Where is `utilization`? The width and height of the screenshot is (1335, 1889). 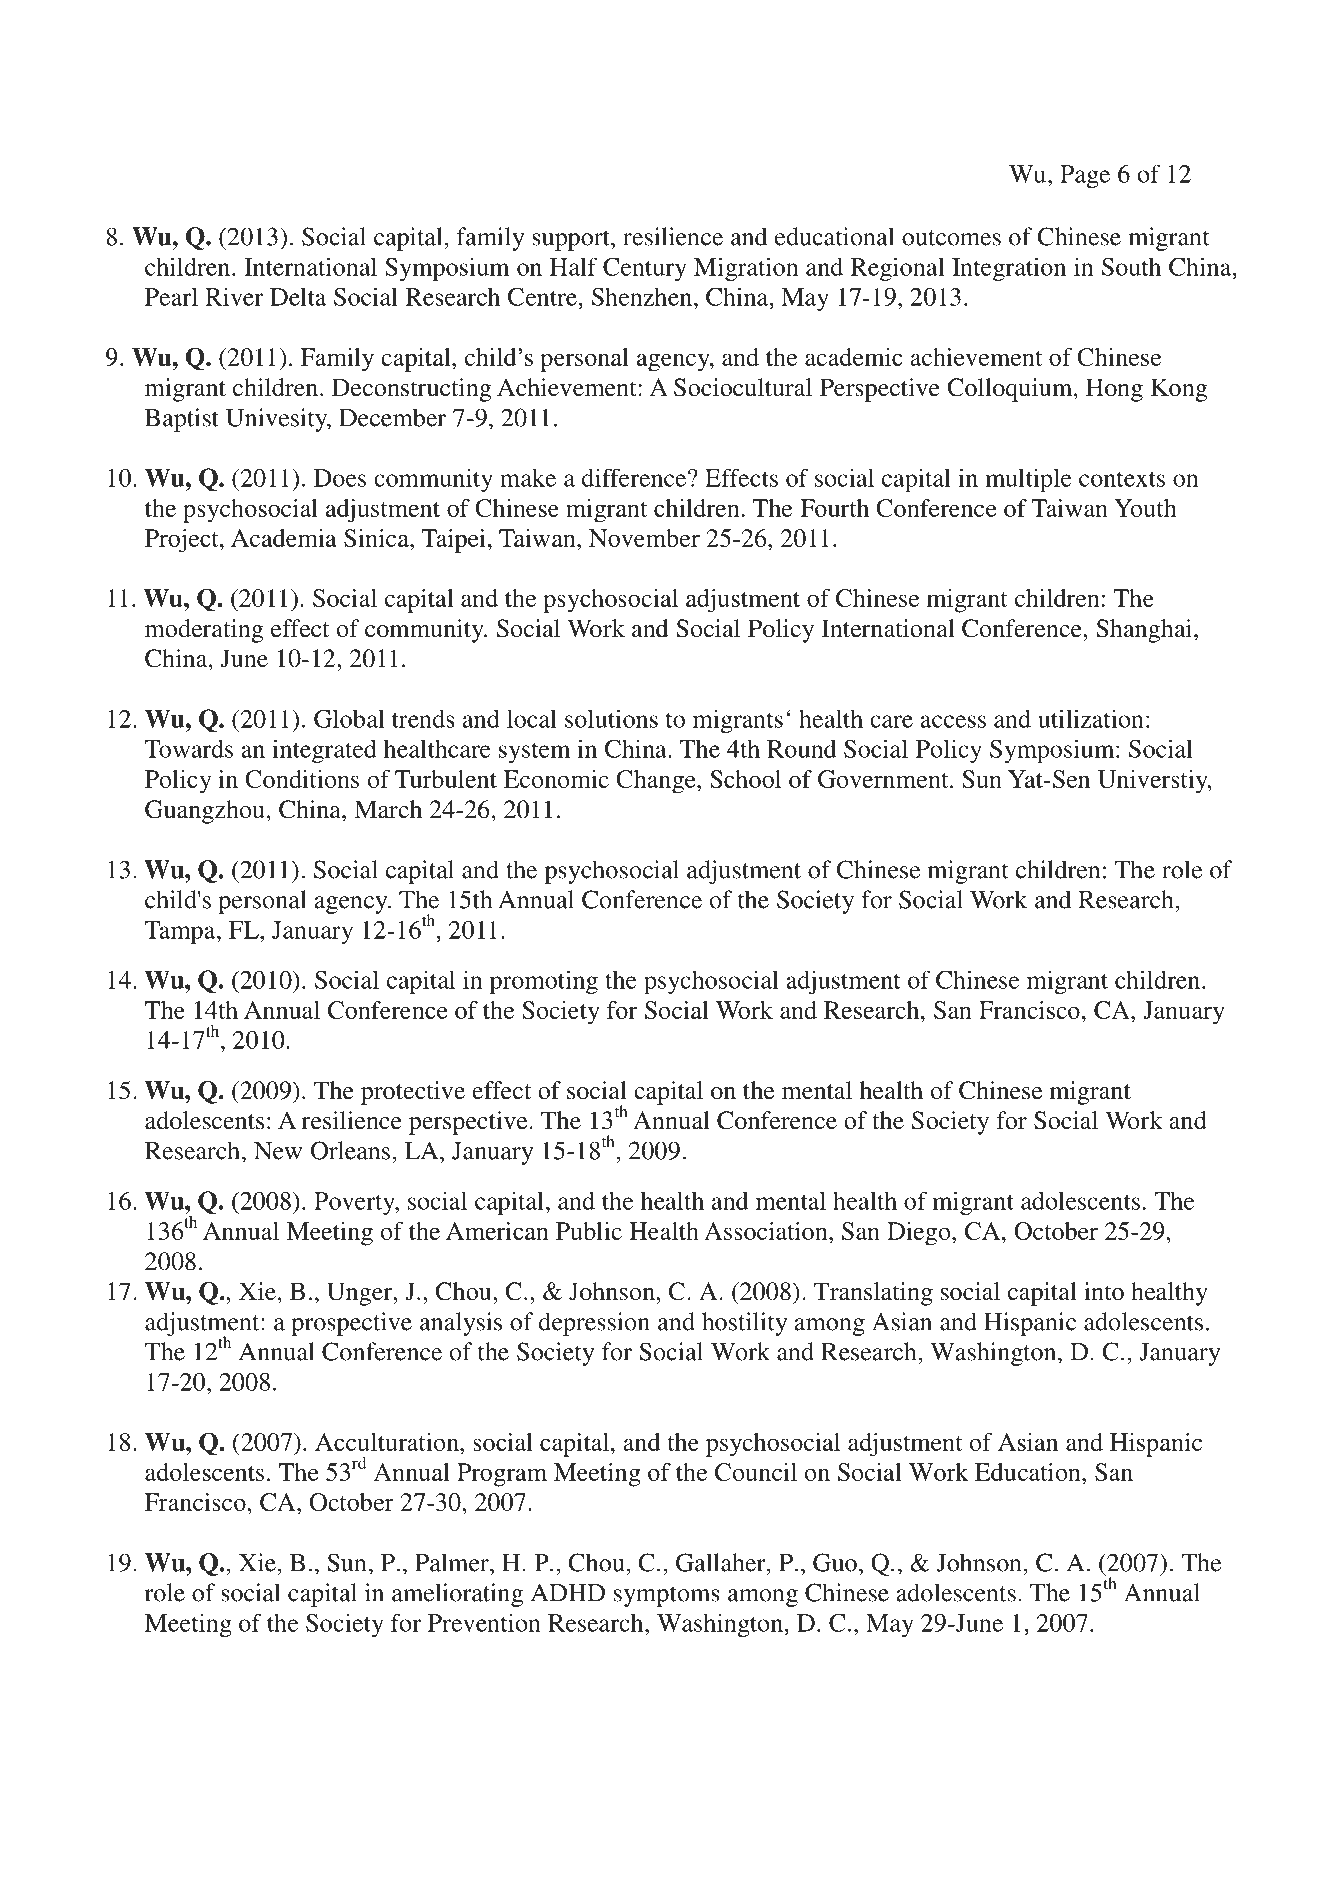 utilization is located at coordinates (1091, 718).
